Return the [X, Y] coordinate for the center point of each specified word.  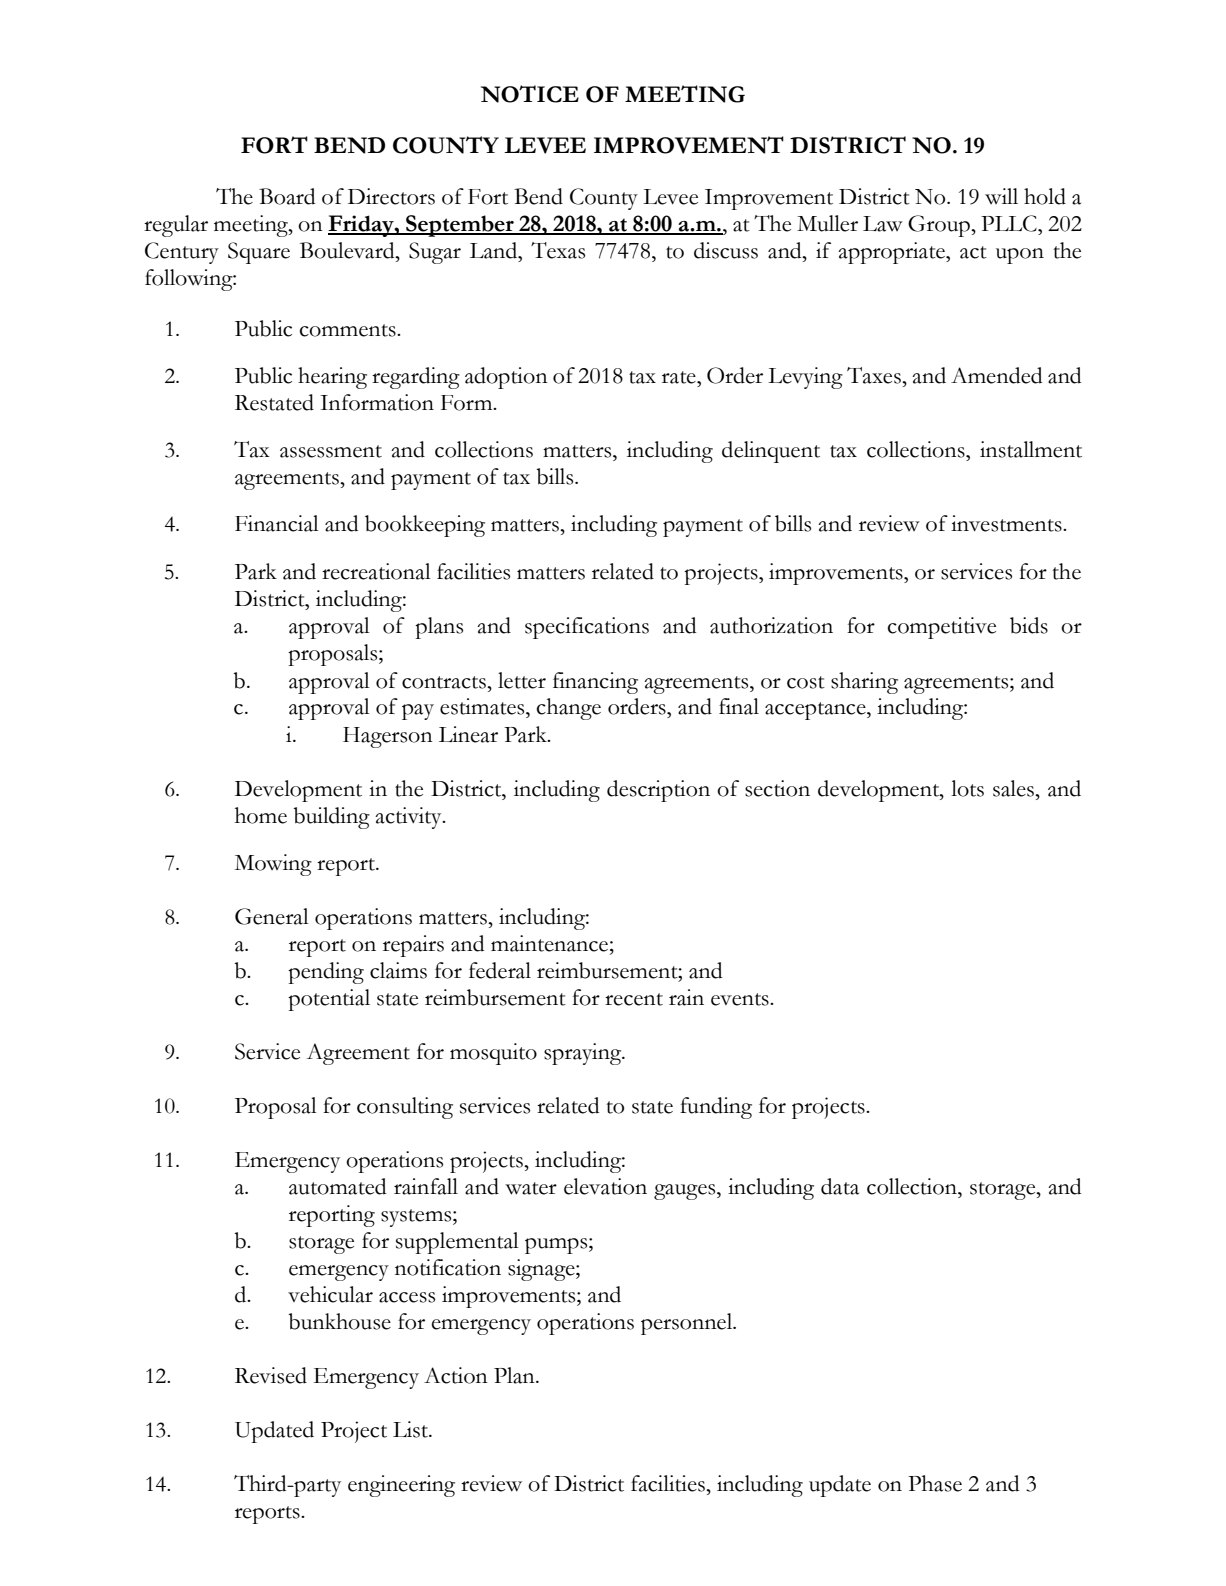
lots [967, 788]
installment [1031, 449]
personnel [688, 1324]
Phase [935, 1483]
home [261, 815]
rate [680, 377]
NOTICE [530, 94]
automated [337, 1186]
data [840, 1186]
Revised [271, 1375]
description [658, 791]
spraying [584, 1054]
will [1001, 196]
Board [287, 196]
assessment [331, 451]
